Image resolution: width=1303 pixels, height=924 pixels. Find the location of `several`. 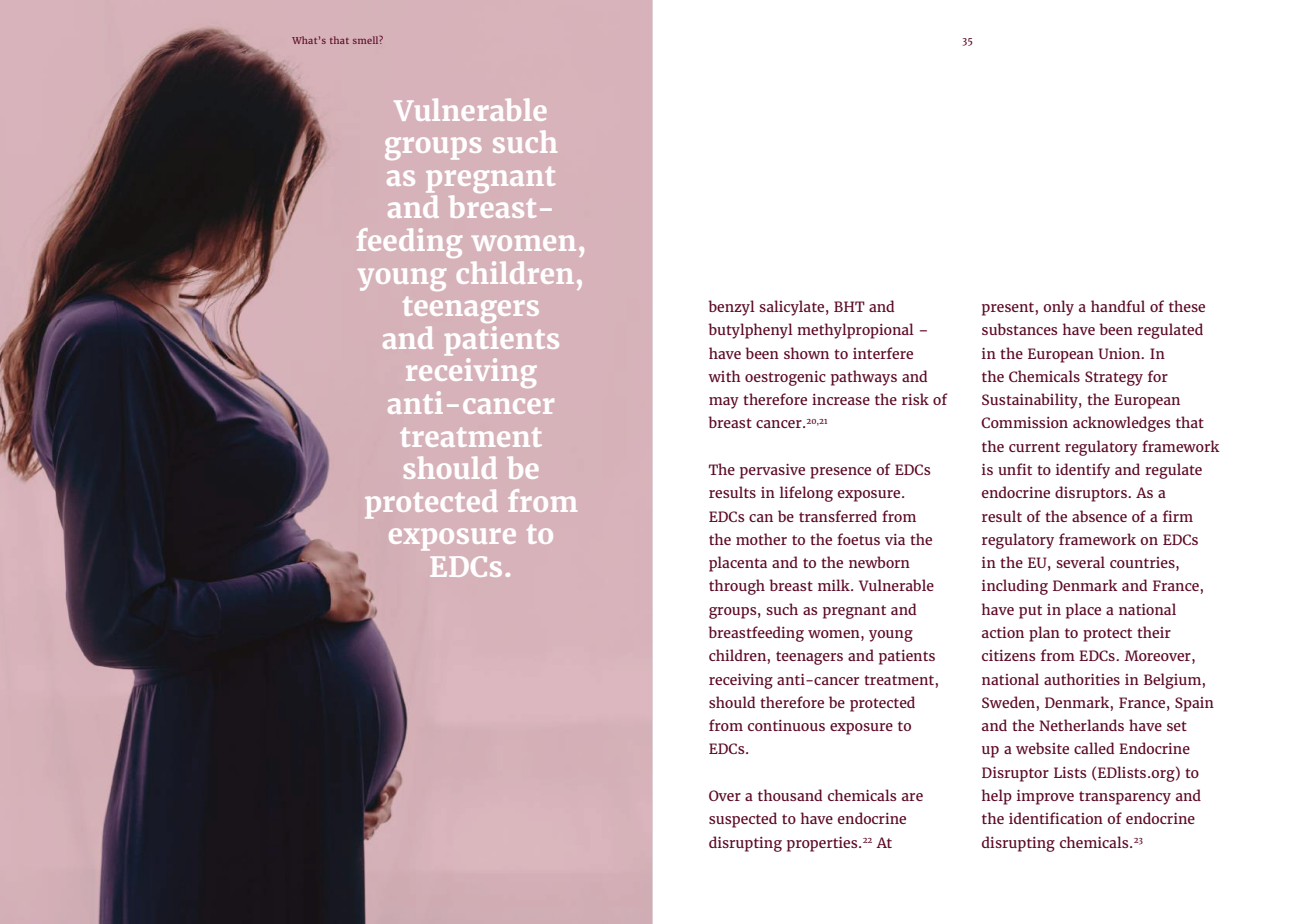

several is located at coordinates (1080, 562).
